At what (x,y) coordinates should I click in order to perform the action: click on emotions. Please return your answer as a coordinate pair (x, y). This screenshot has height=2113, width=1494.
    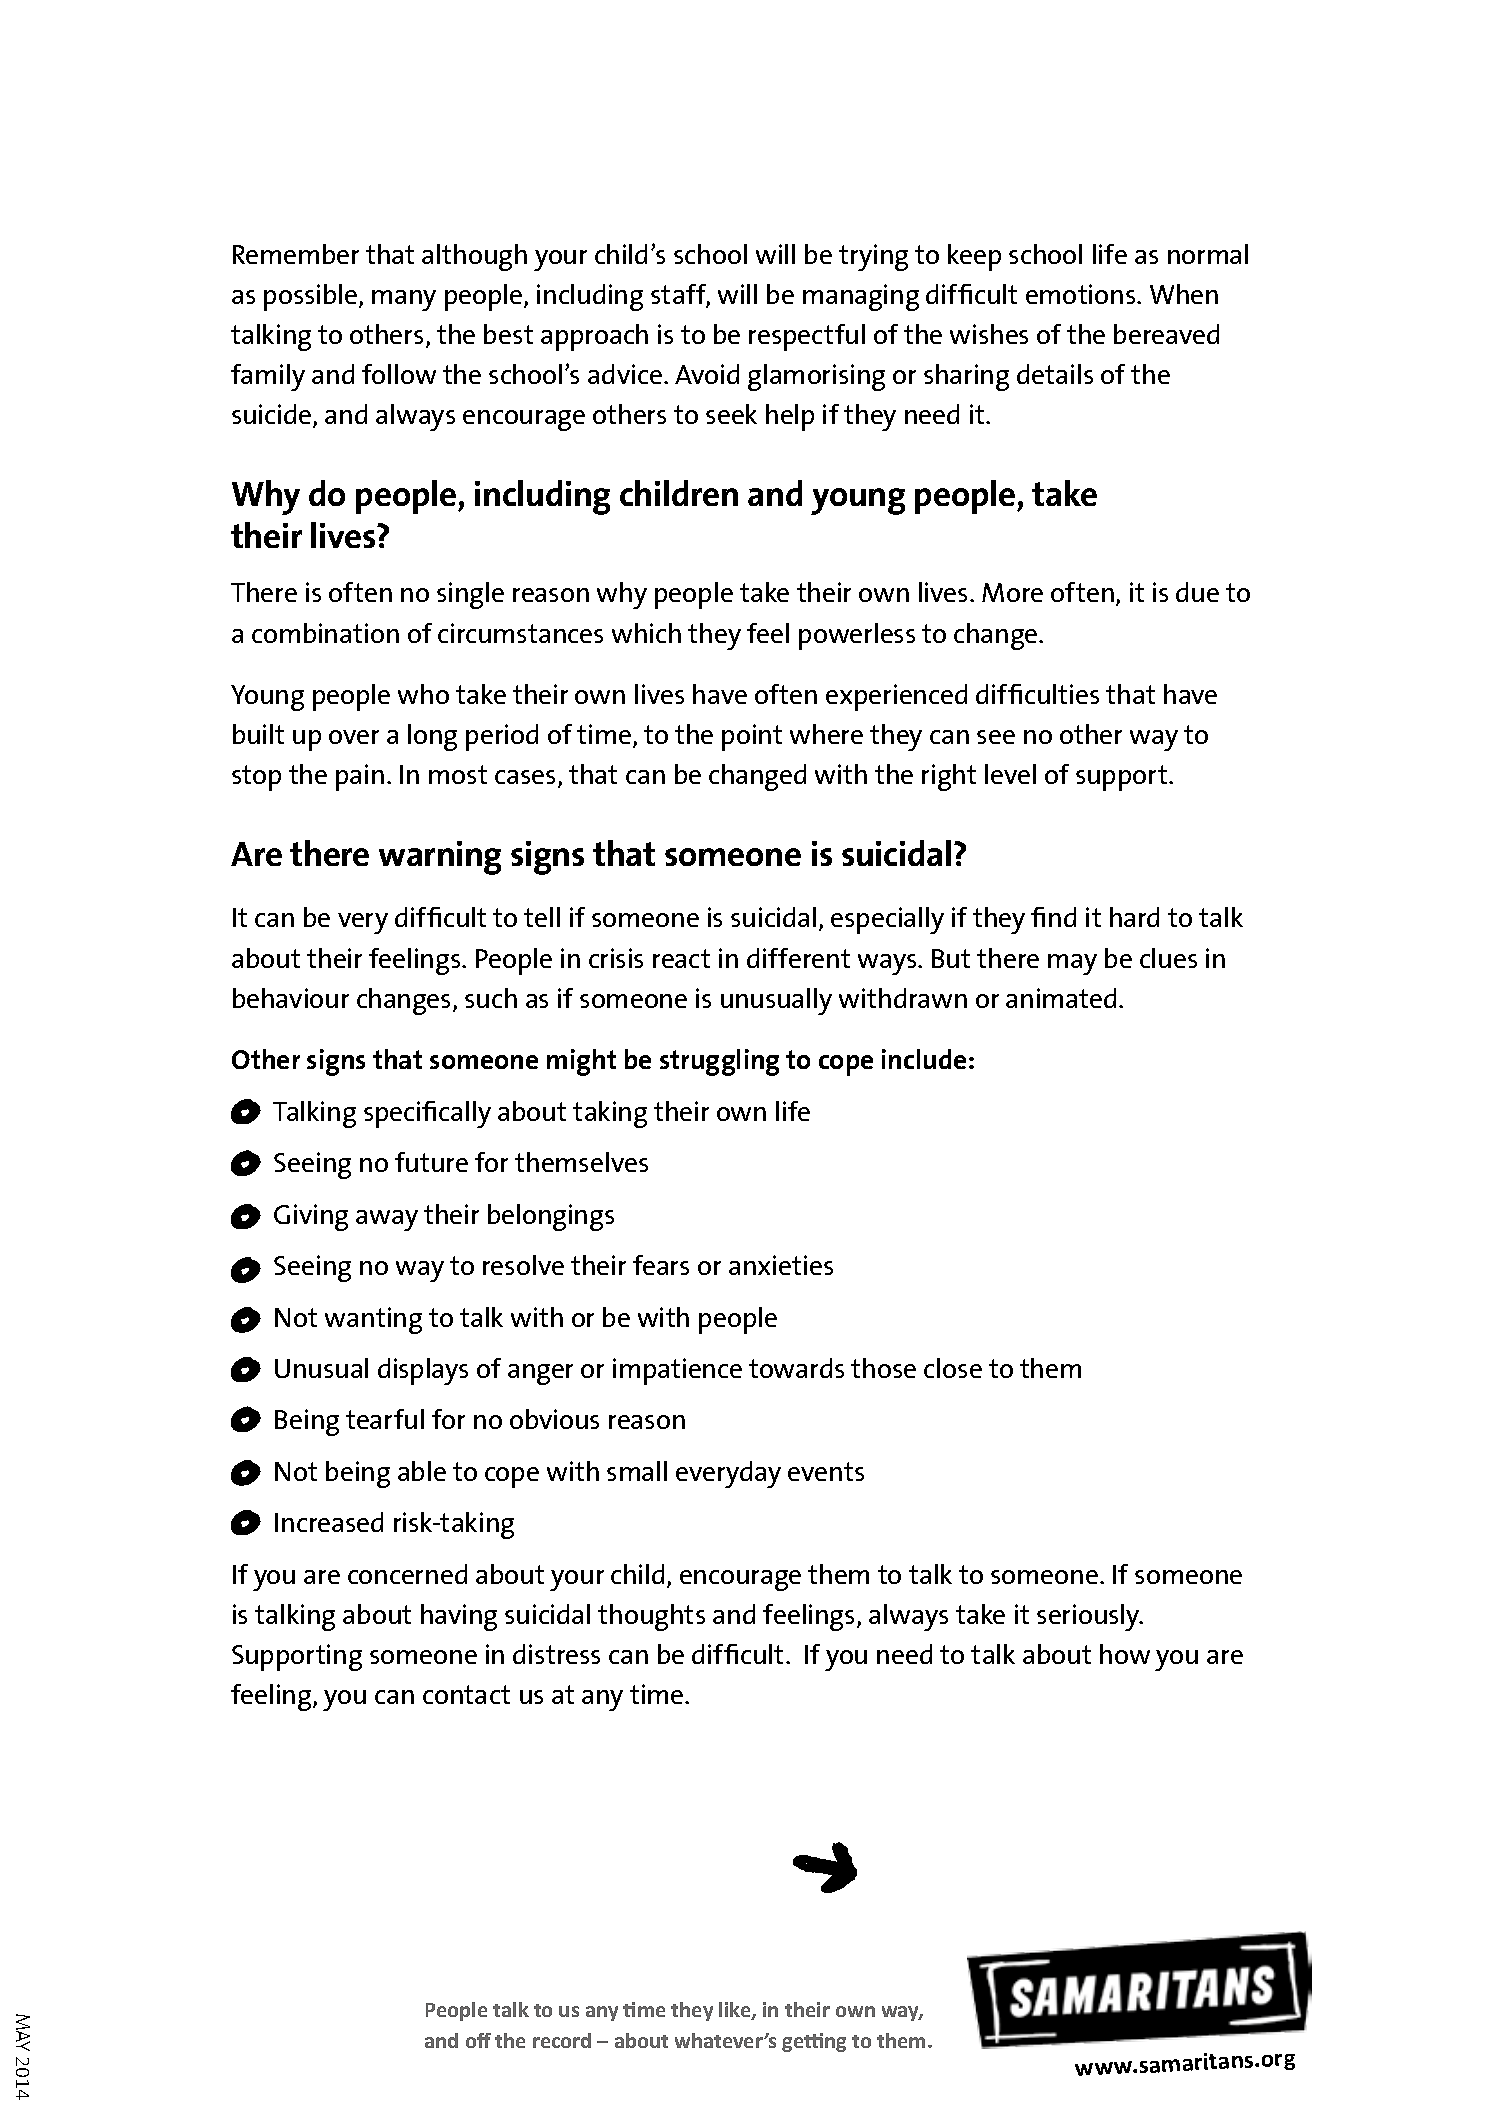
    Looking at the image, I should click on (1082, 294).
